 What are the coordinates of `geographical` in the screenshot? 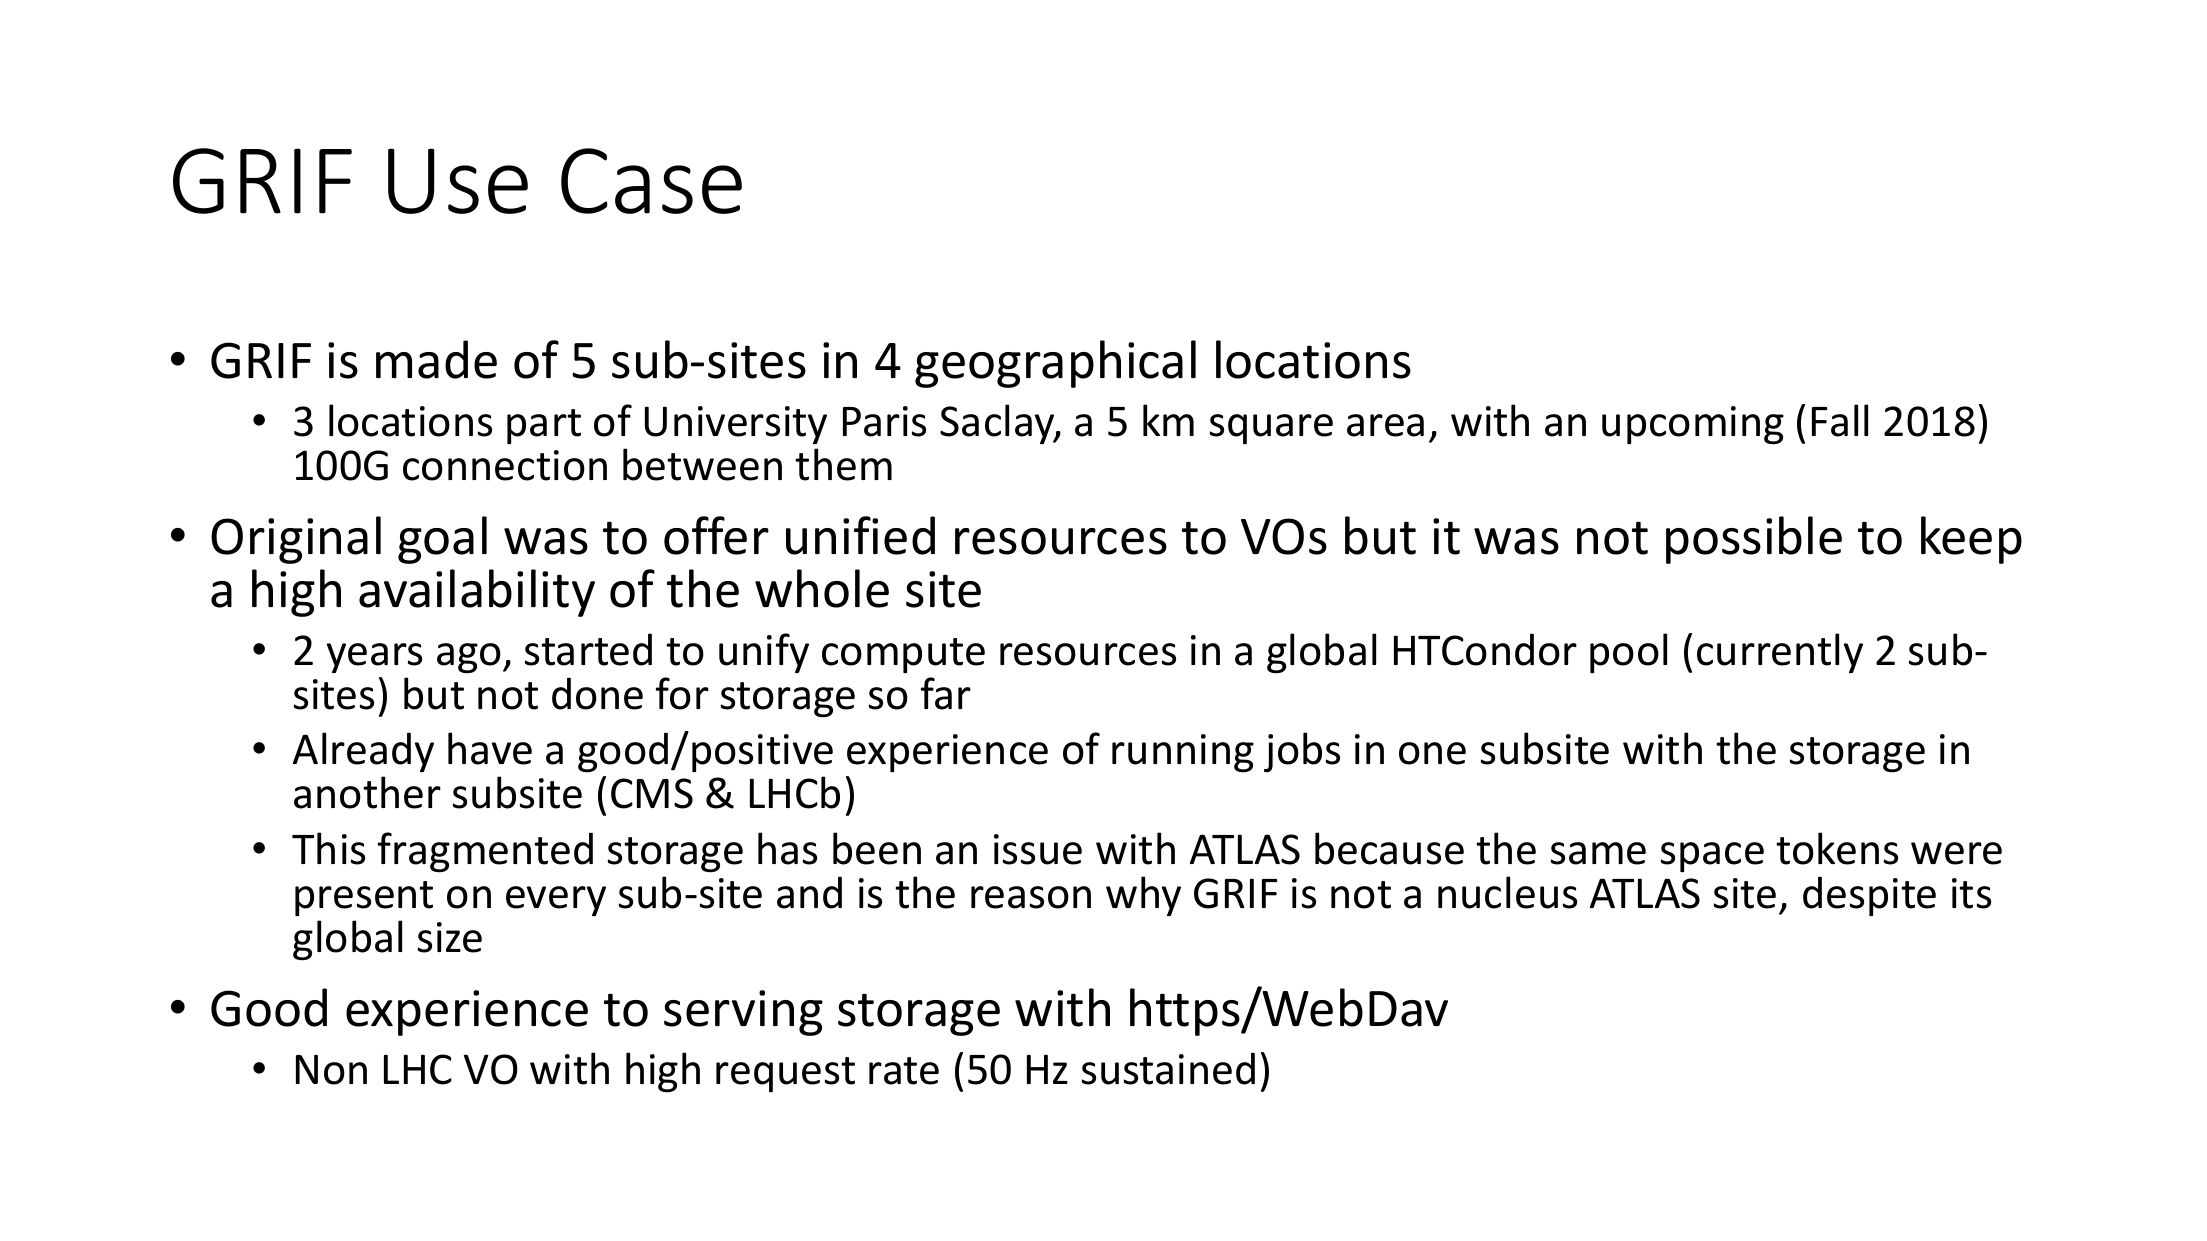 It's located at (1055, 364).
